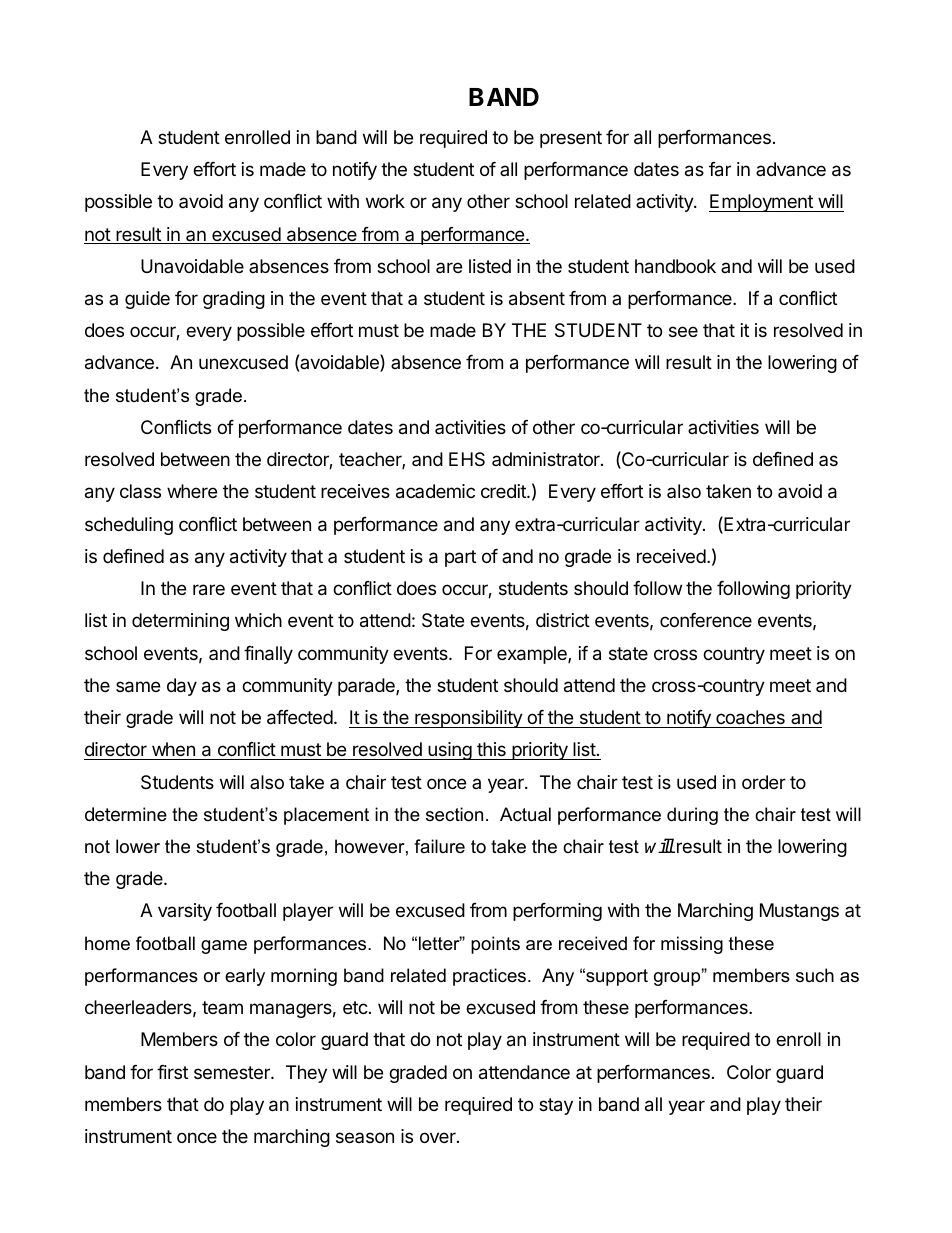  I want to click on work, so click(385, 201).
